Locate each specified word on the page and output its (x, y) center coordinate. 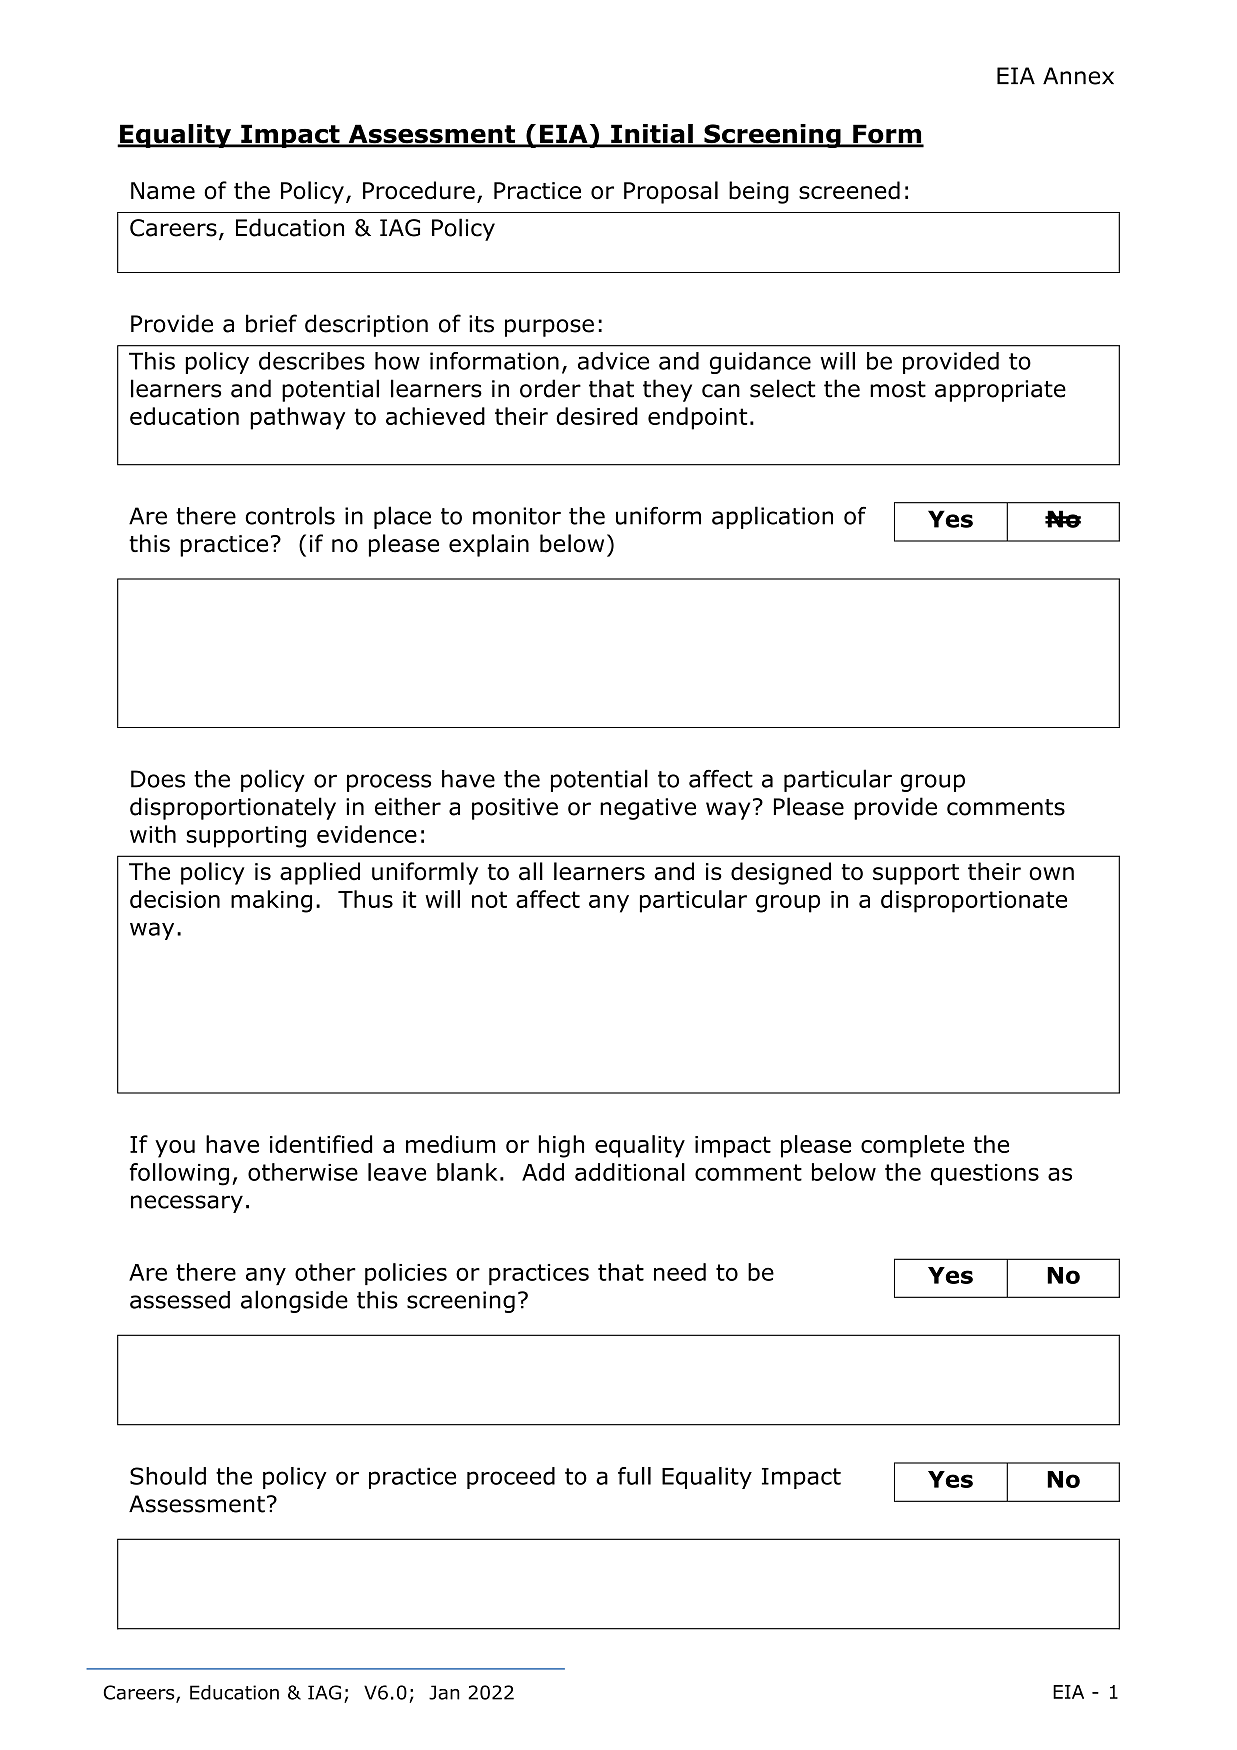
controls (290, 515)
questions (985, 1174)
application (772, 517)
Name (163, 191)
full (634, 1476)
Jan (444, 1692)
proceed (511, 1478)
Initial (652, 135)
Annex (1078, 76)
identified (321, 1144)
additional (630, 1172)
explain (489, 545)
